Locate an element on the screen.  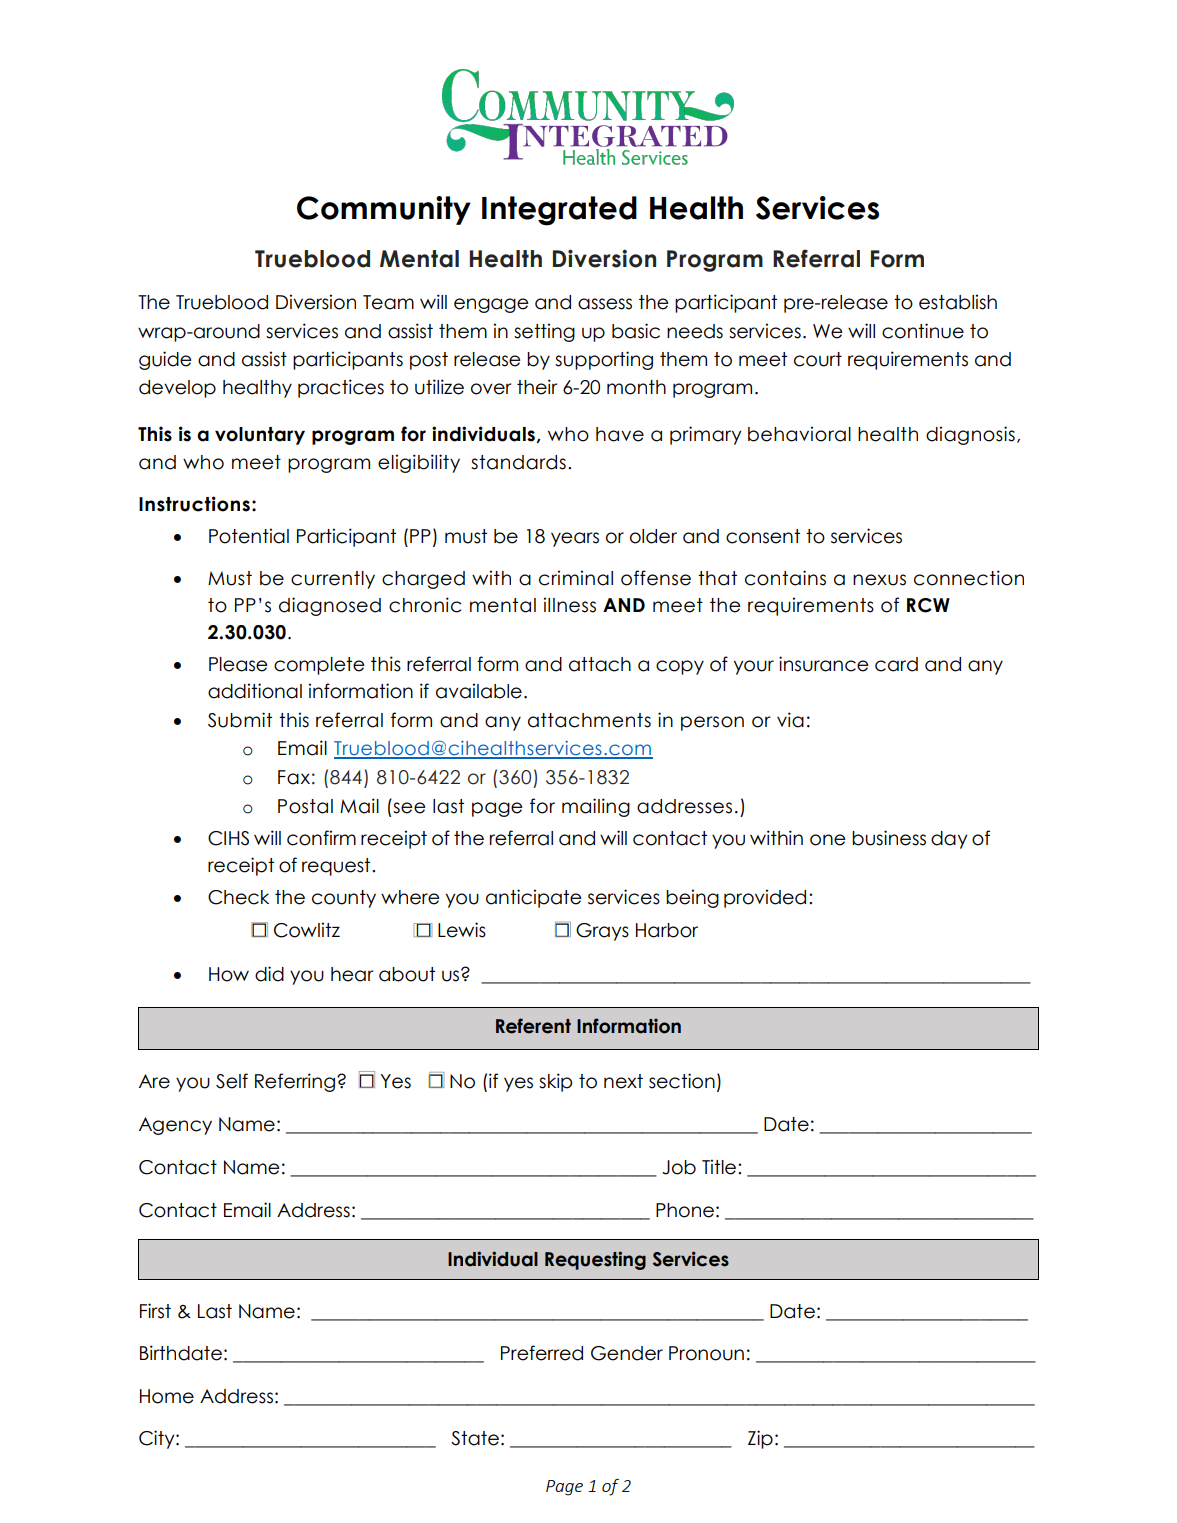
did is located at coordinates (269, 974).
